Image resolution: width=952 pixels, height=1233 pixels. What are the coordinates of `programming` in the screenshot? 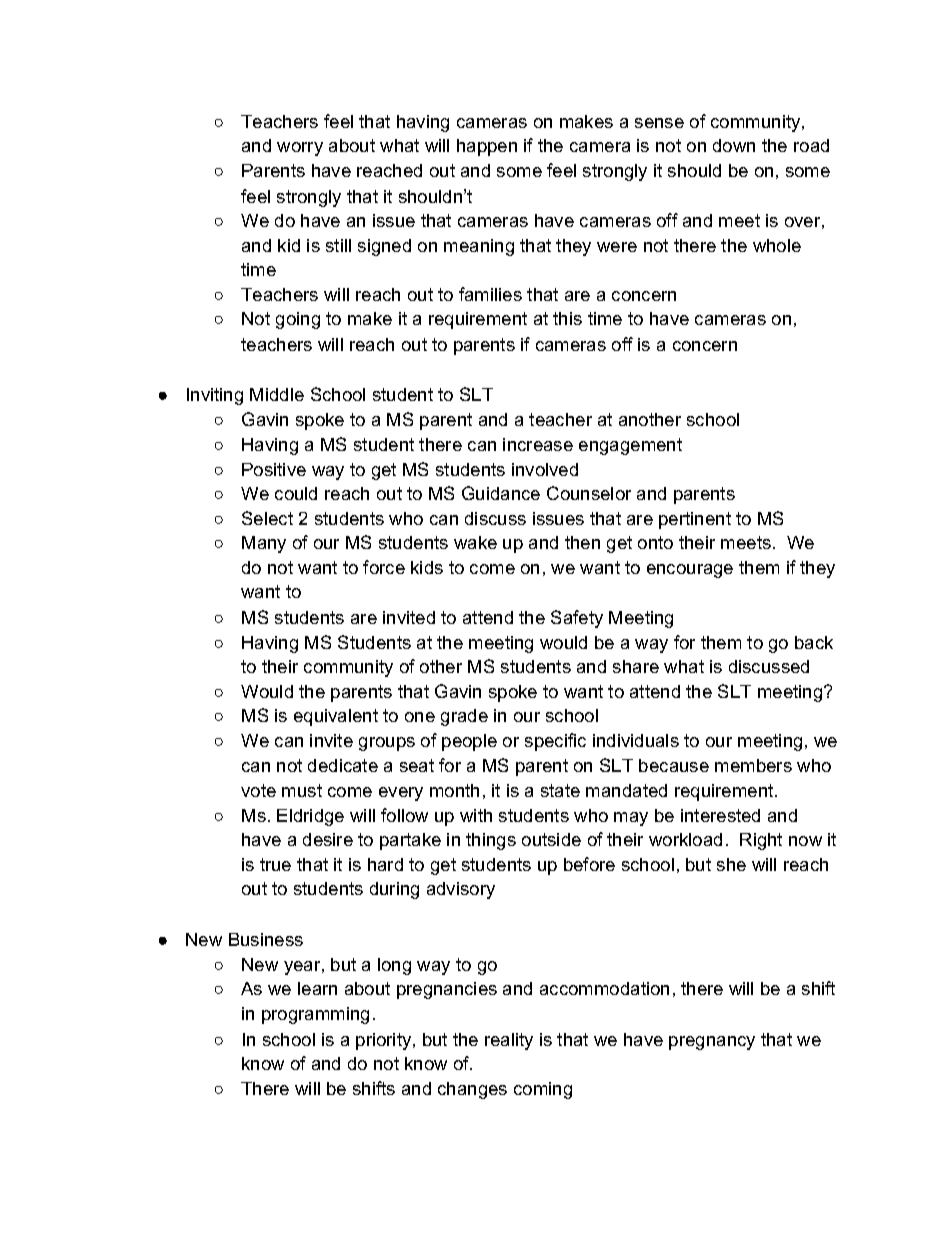 It's located at (315, 1015).
